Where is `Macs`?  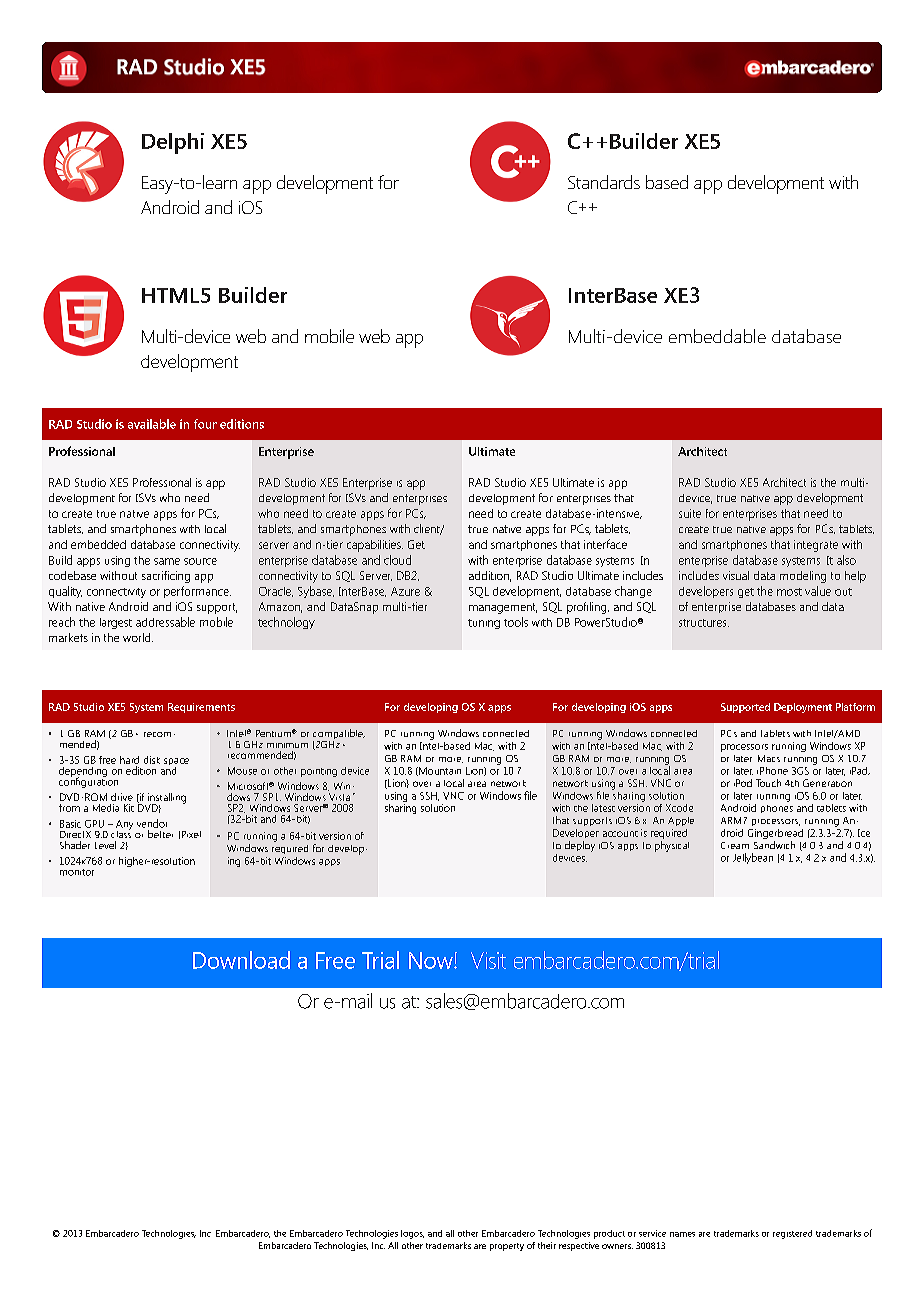
Macs is located at coordinates (769, 758).
